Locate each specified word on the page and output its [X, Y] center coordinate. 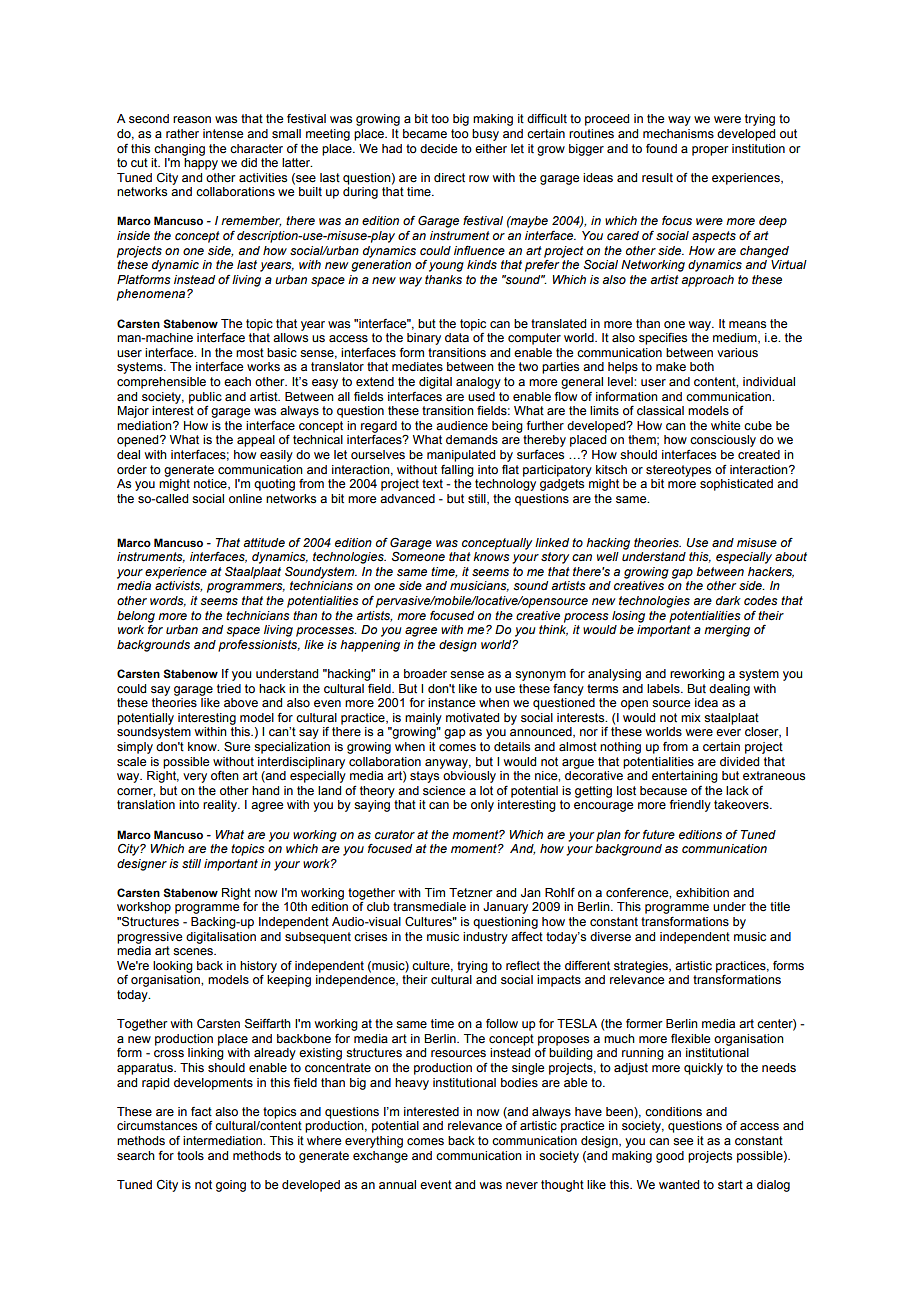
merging [727, 631]
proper [710, 151]
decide [438, 149]
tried [229, 688]
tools [190, 1156]
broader [425, 674]
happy [201, 164]
